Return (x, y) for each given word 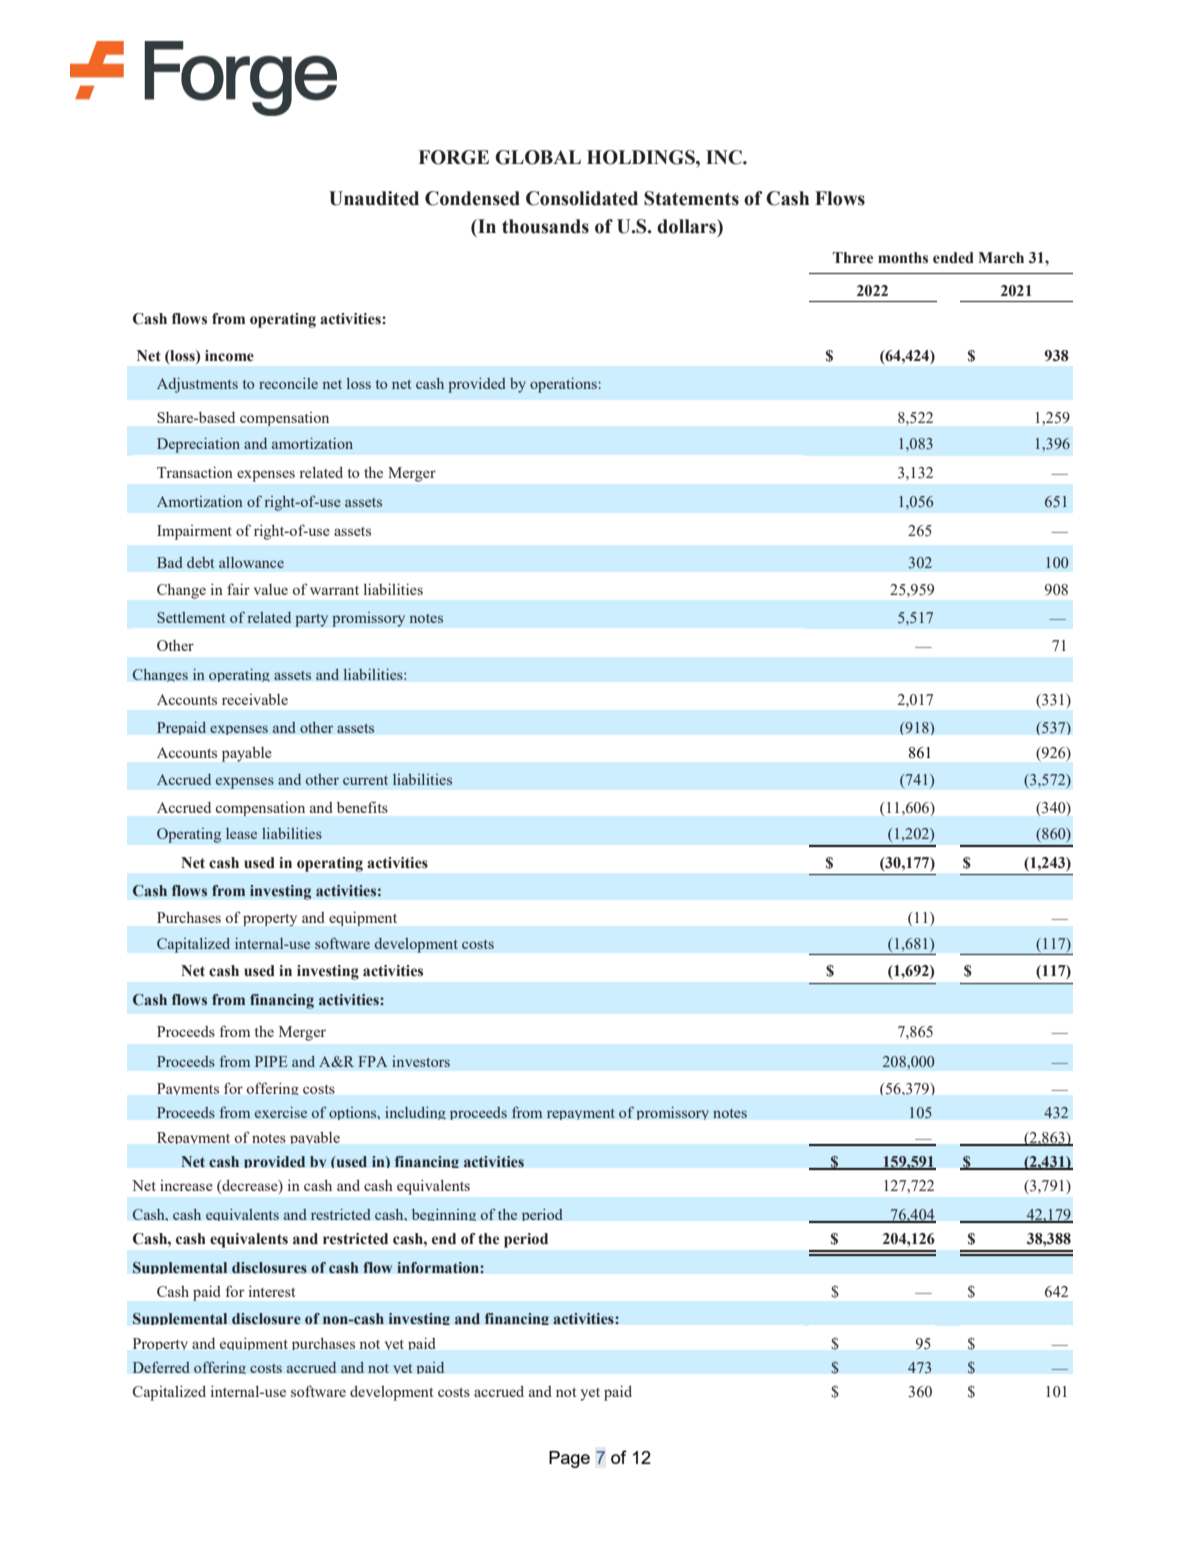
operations (564, 385)
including (415, 1113)
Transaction (195, 472)
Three (853, 258)
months (903, 258)
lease (241, 833)
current (365, 780)
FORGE (454, 157)
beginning (444, 1214)
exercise (281, 1112)
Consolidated (582, 198)
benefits (362, 807)
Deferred (161, 1367)
